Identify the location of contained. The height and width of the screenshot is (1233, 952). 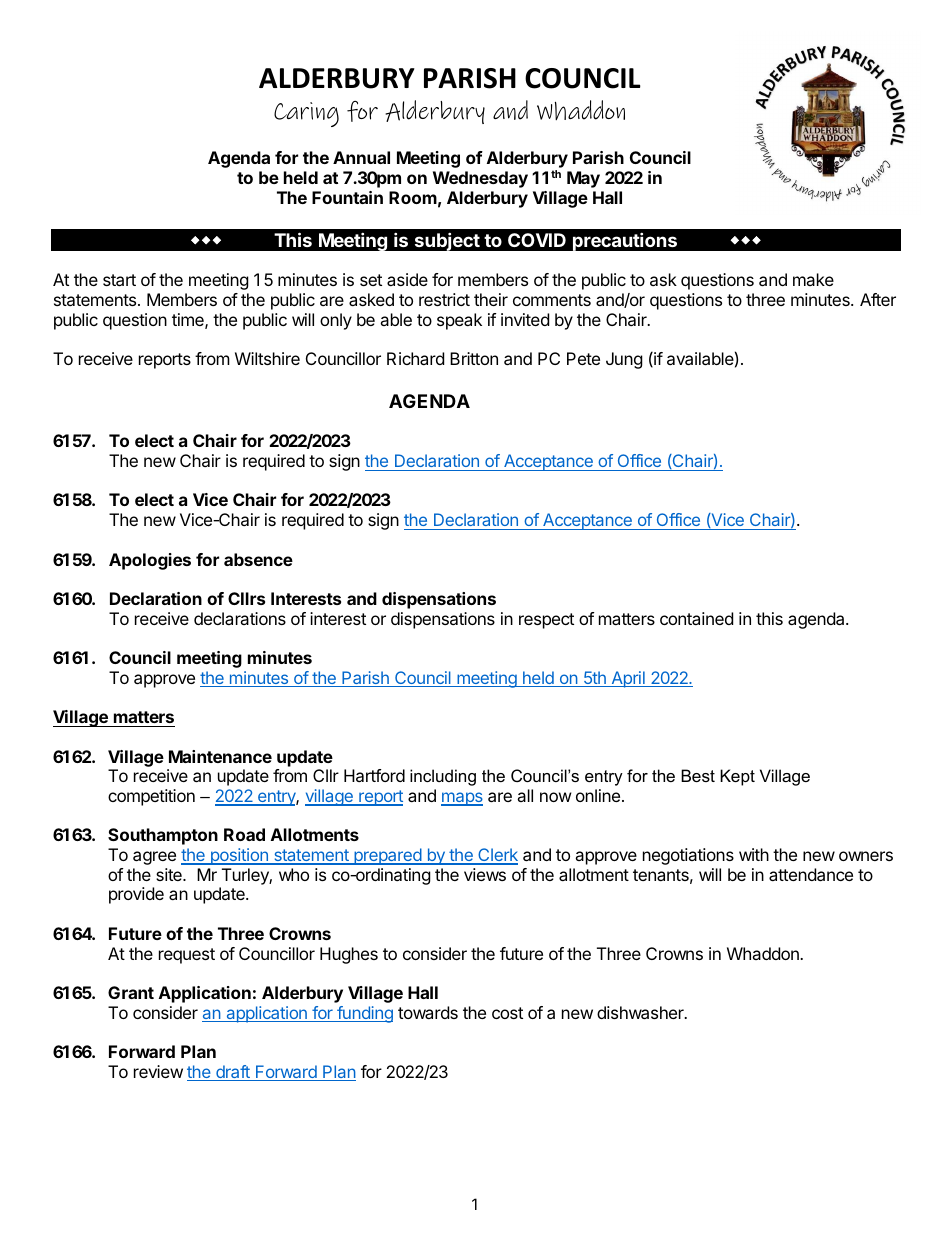
(696, 618).
